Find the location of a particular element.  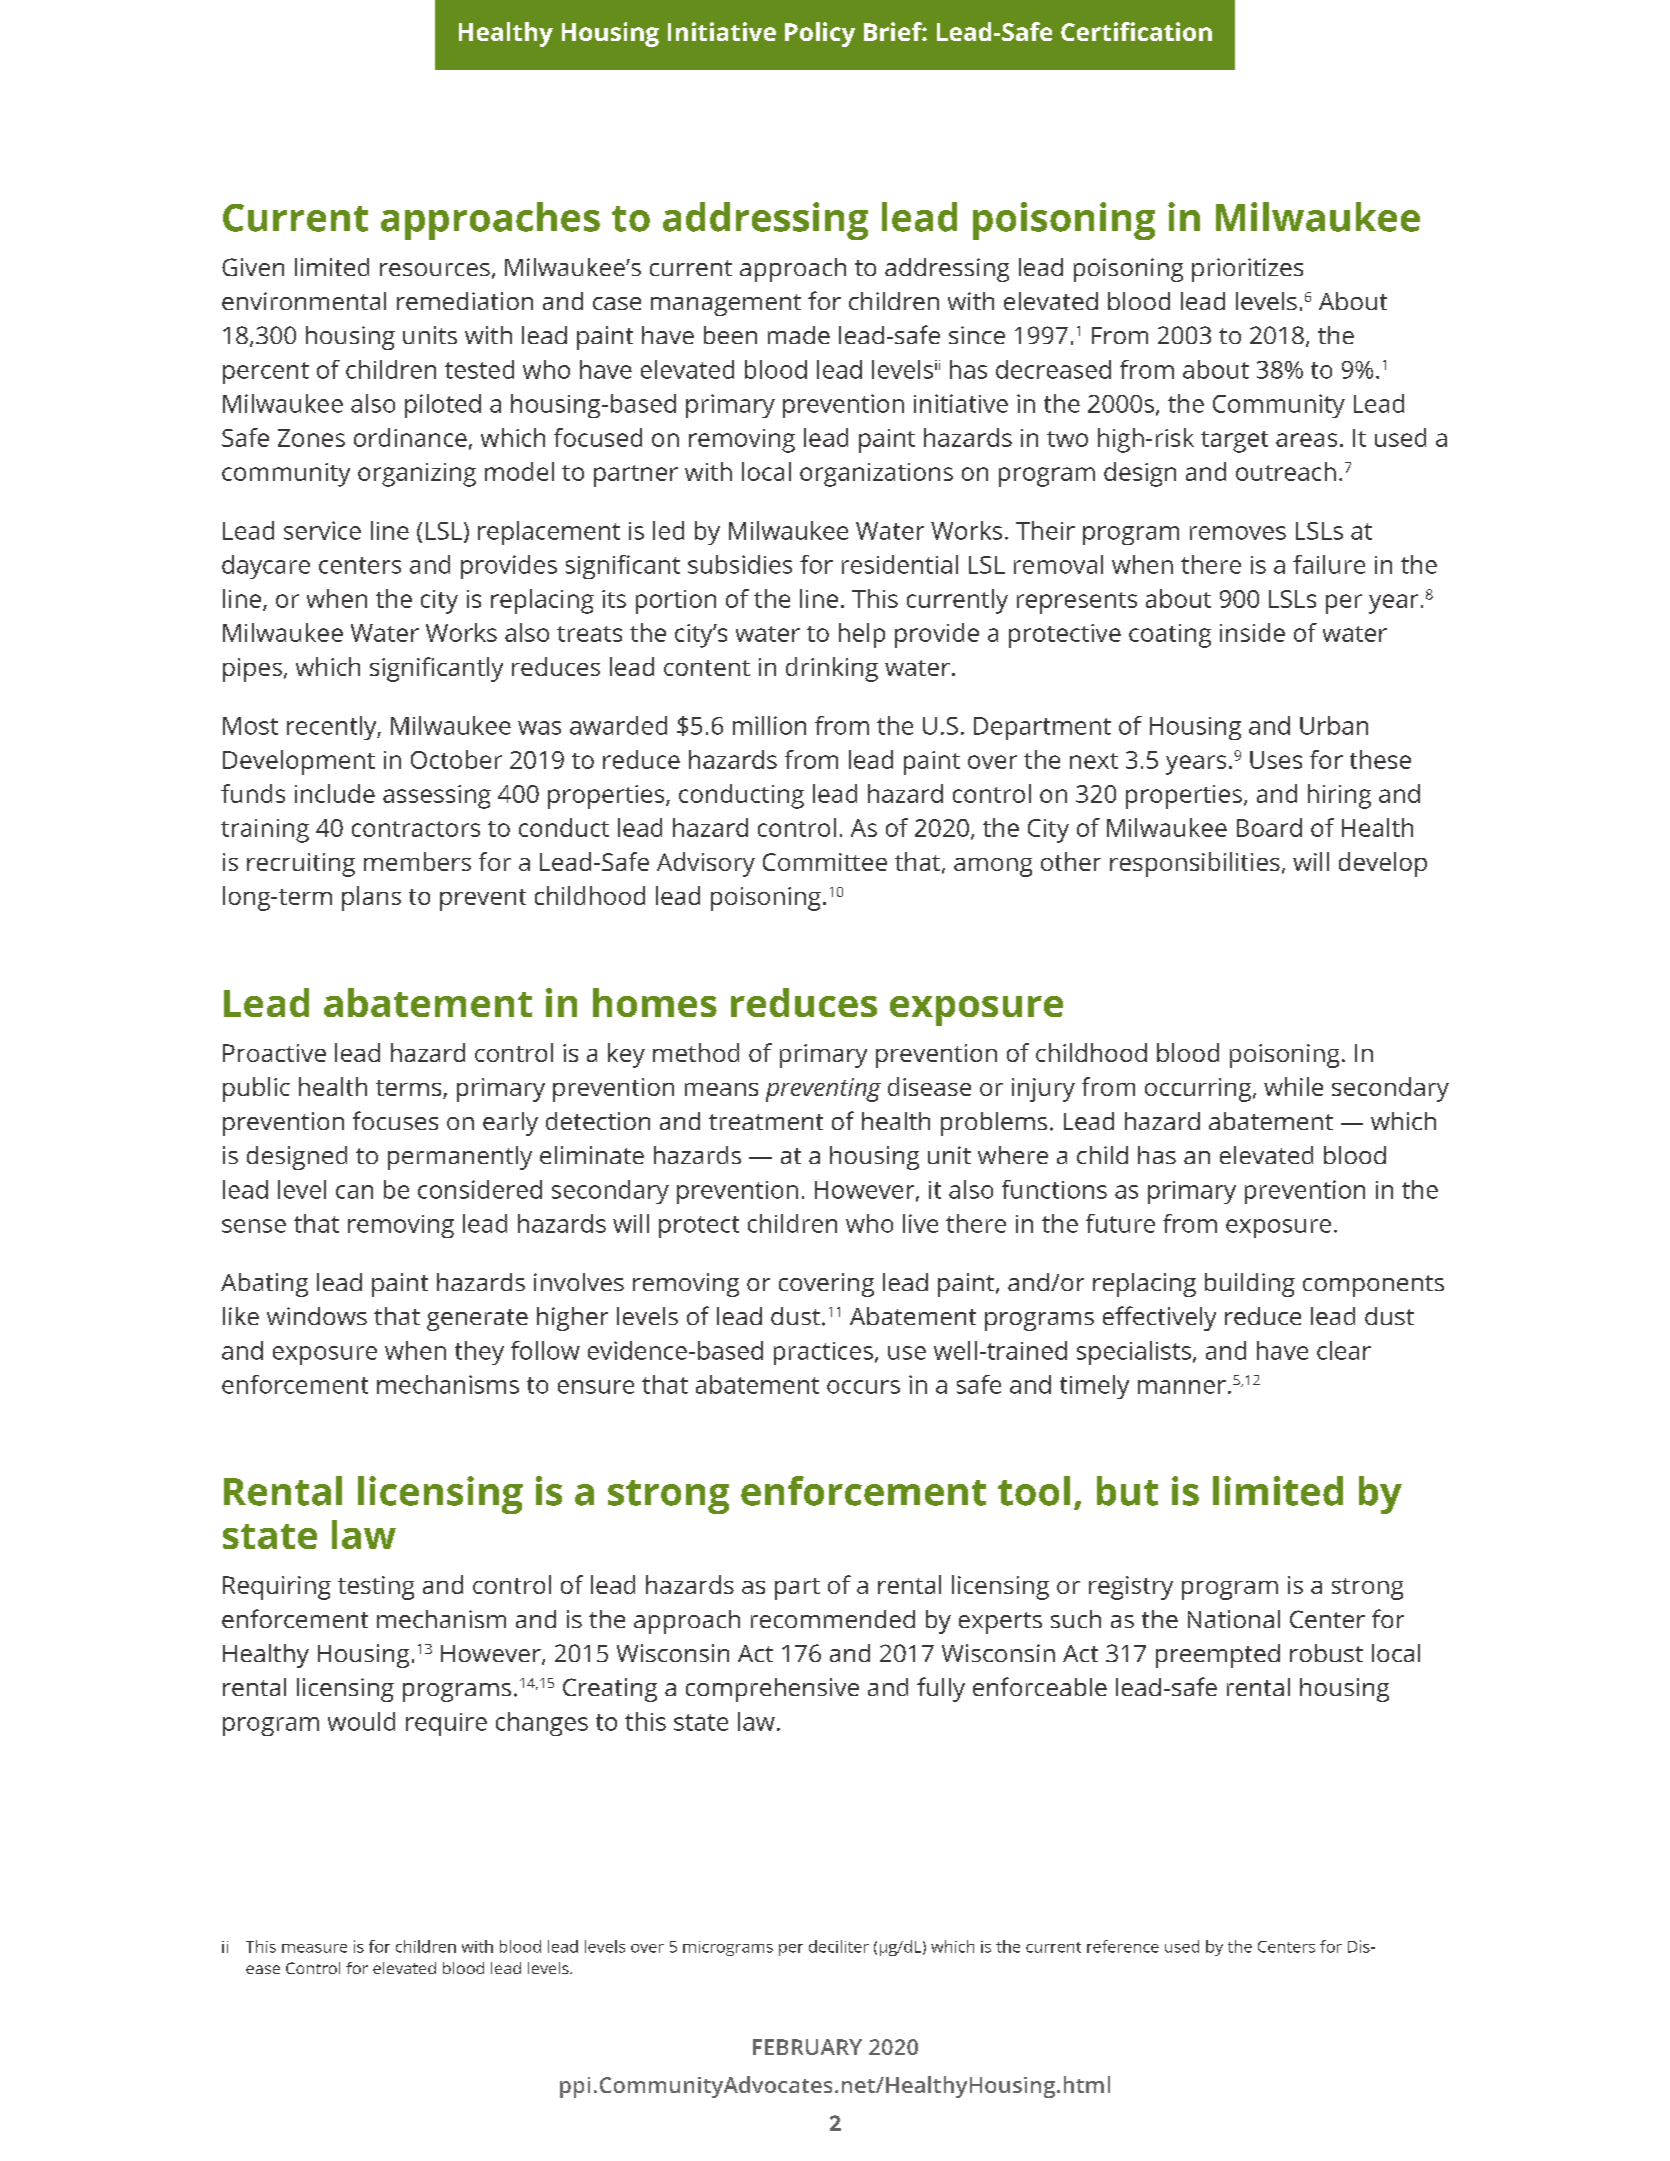

Policy is located at coordinates (820, 34).
